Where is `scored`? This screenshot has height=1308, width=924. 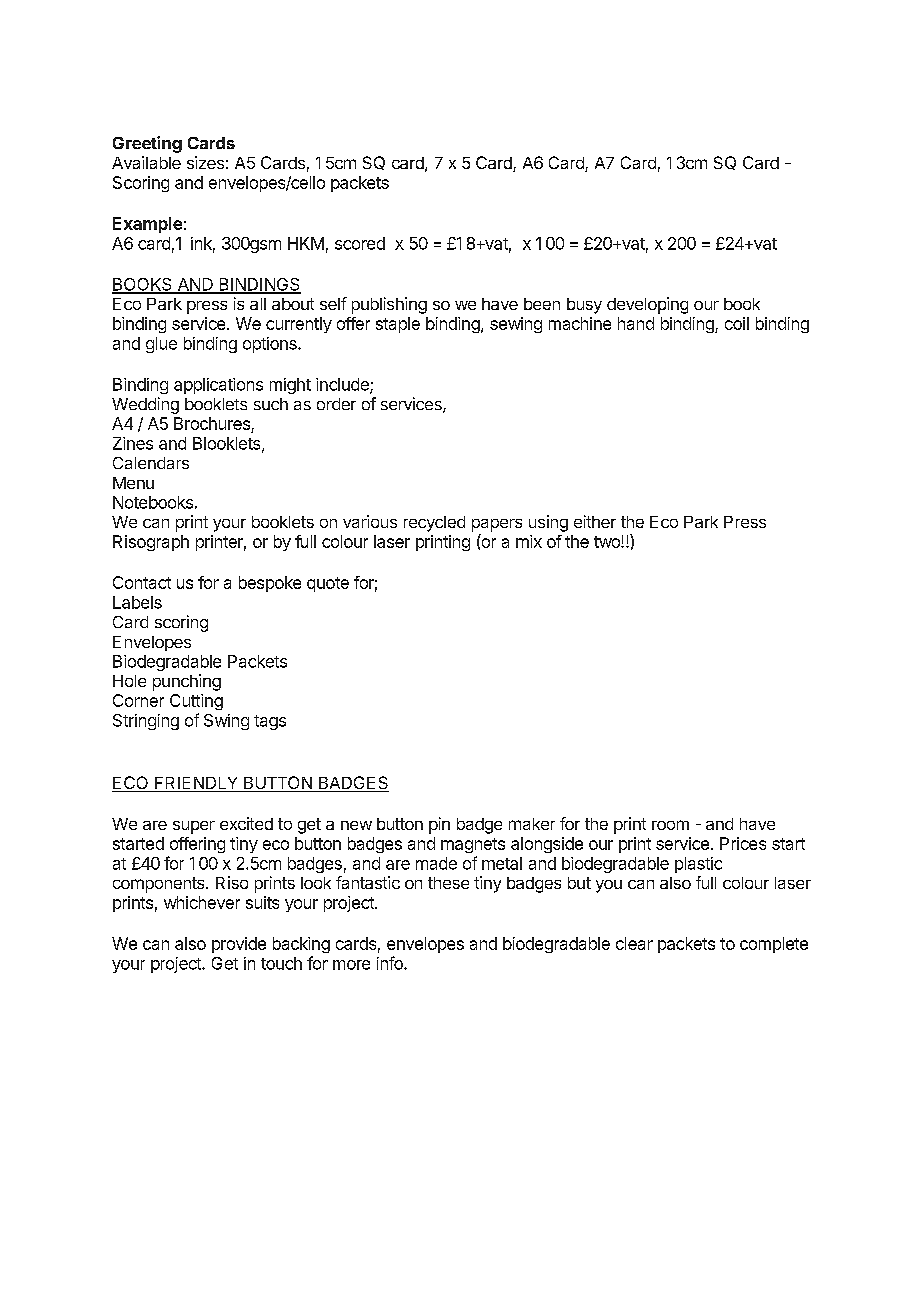
scored is located at coordinates (360, 243).
